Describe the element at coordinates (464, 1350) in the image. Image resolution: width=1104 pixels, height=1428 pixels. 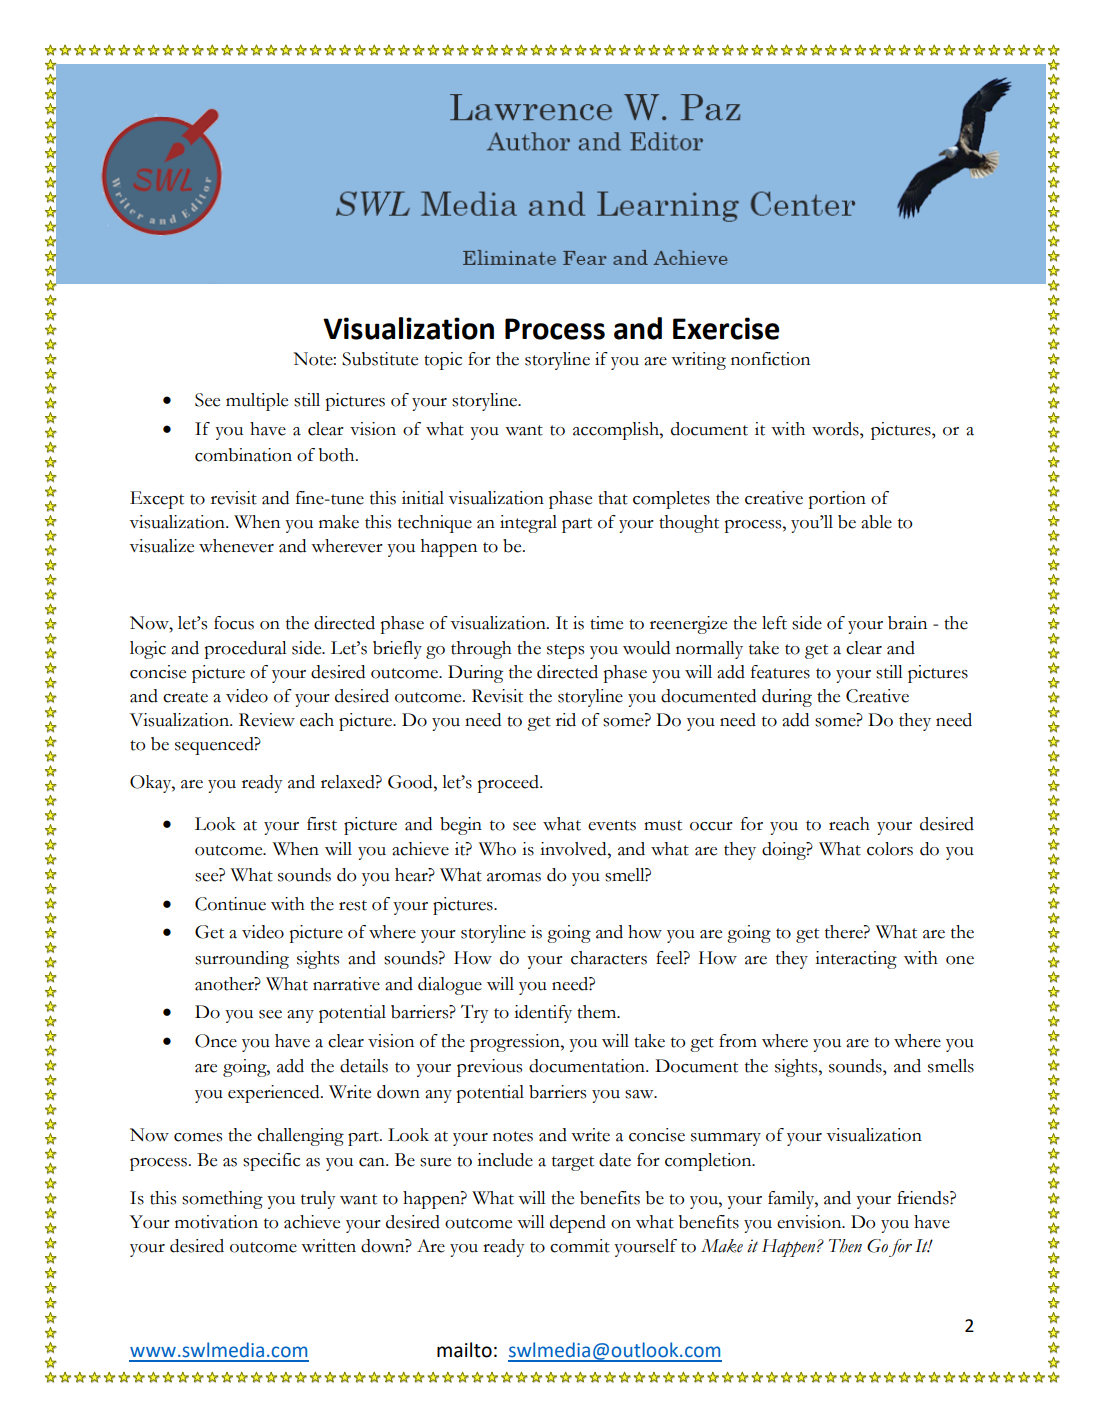
I see `mailto` at that location.
